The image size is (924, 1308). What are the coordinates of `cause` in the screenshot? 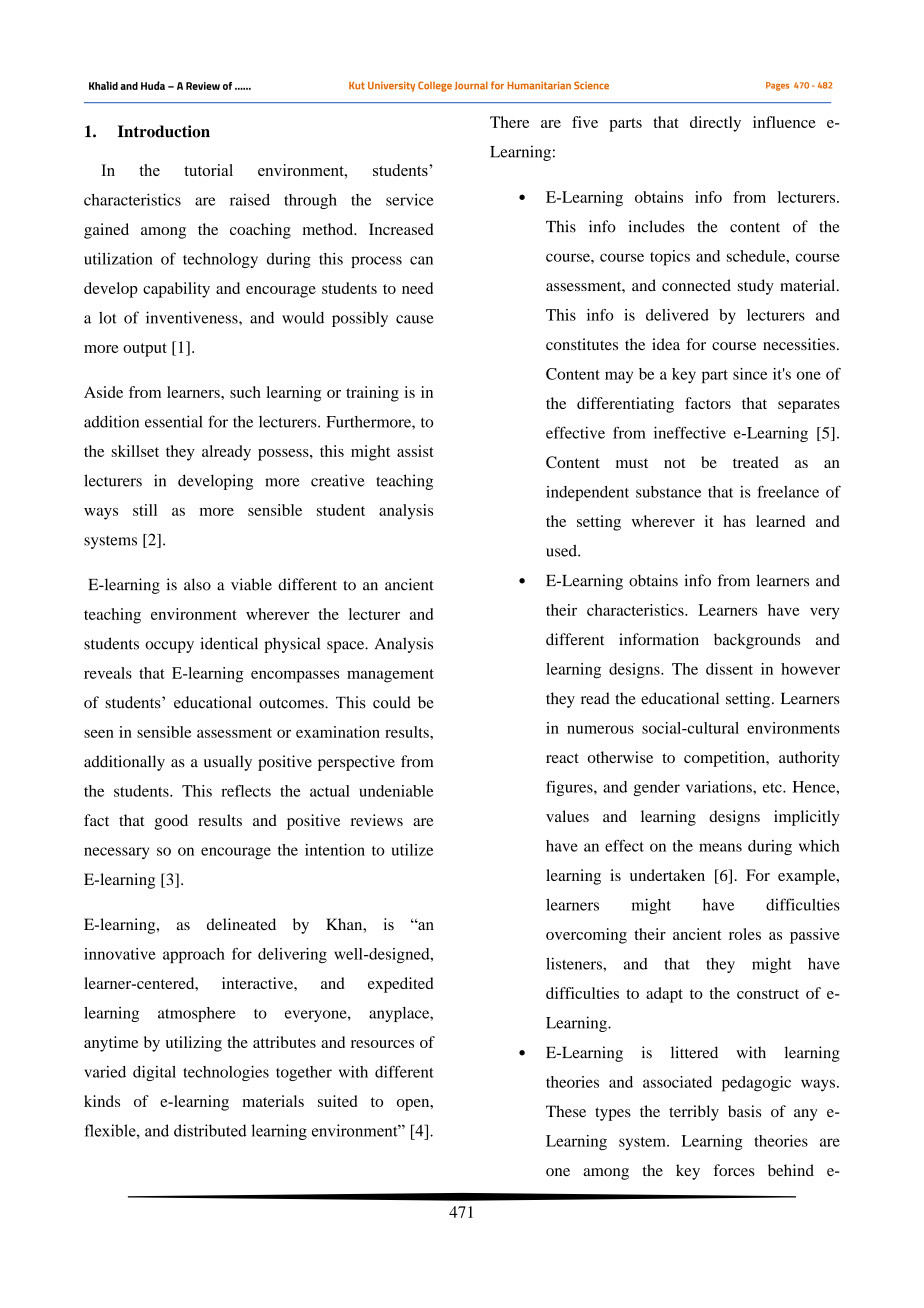 It's located at (414, 319).
